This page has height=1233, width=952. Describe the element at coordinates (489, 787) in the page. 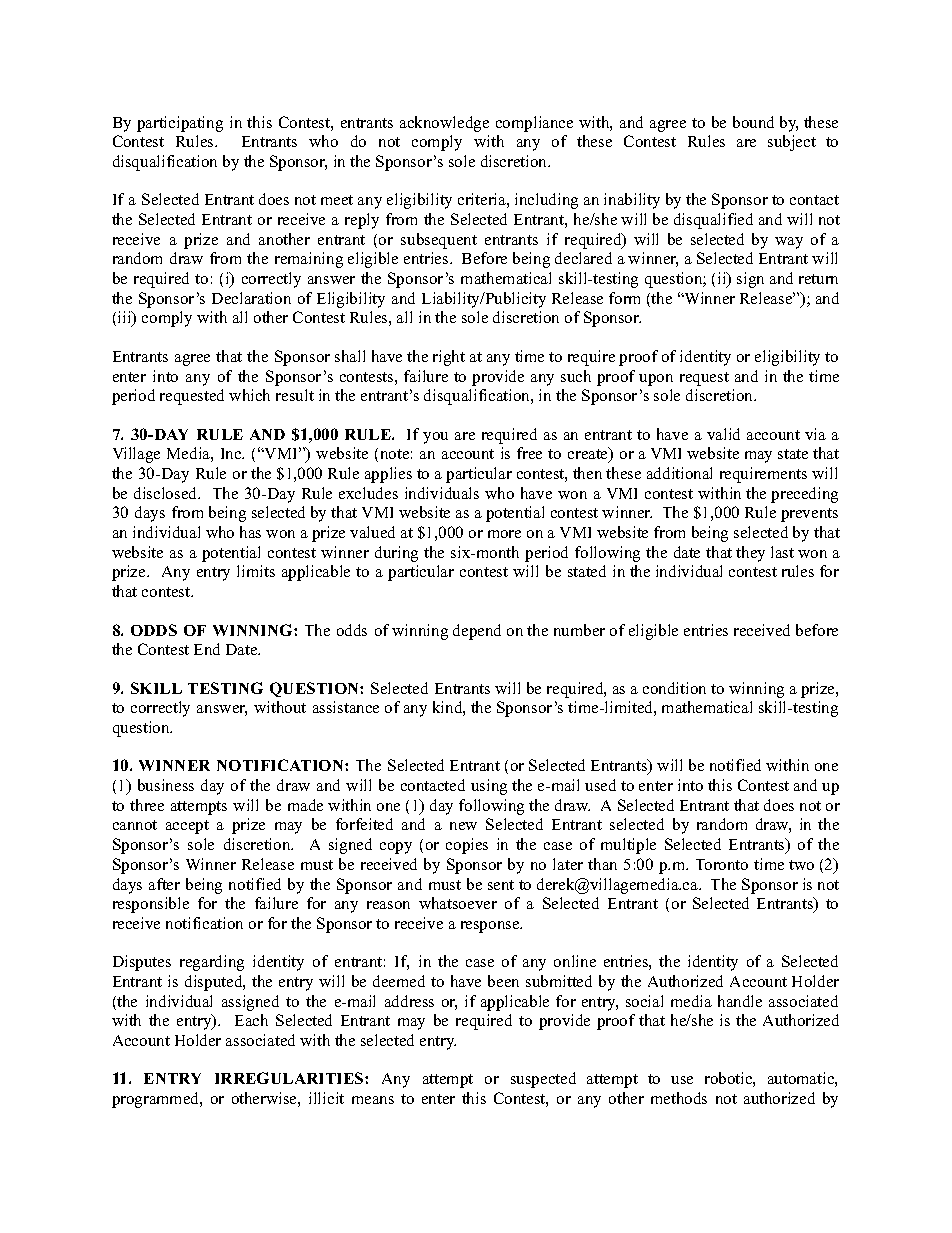

I see `using` at that location.
